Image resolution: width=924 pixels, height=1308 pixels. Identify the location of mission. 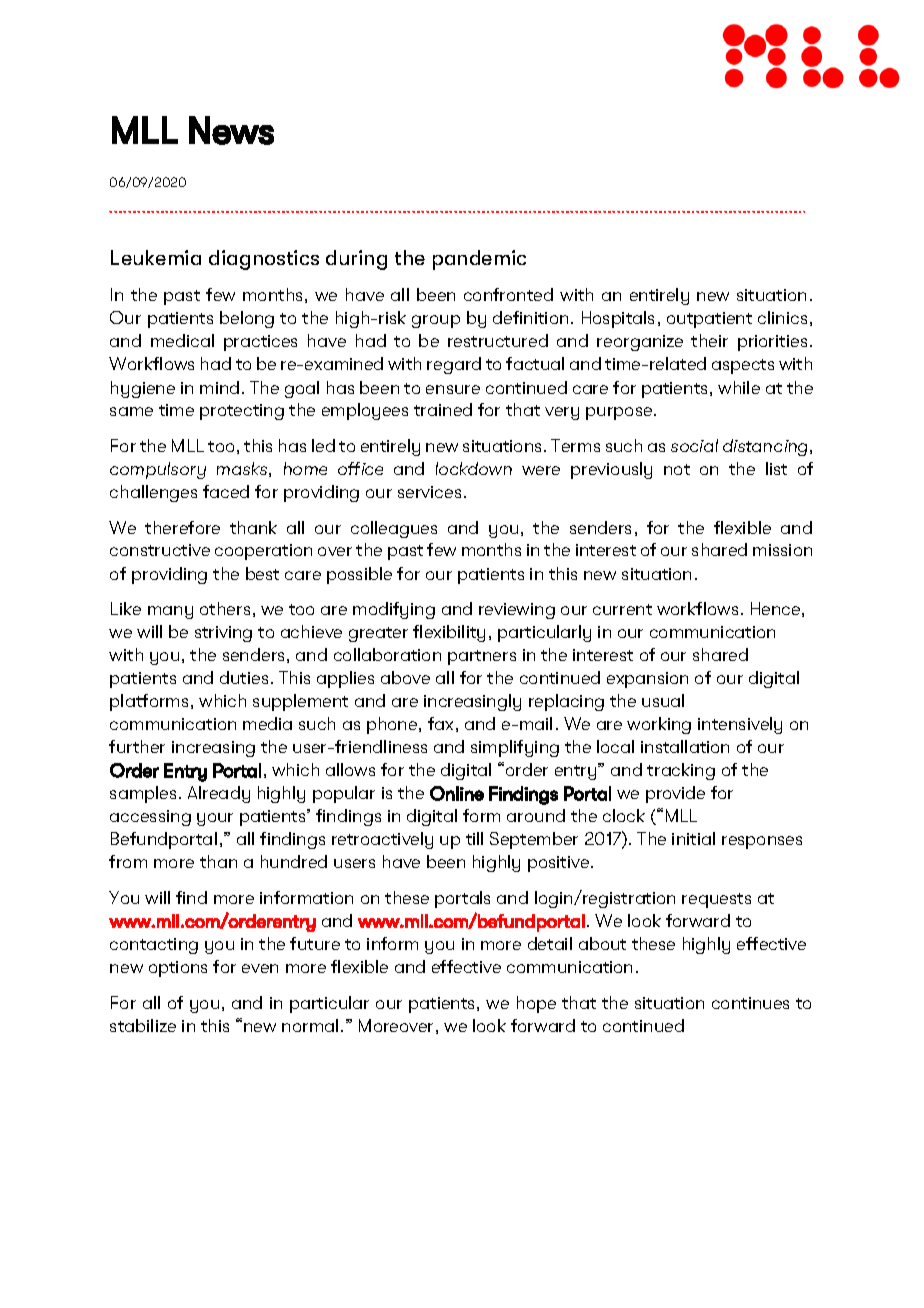
(782, 550).
